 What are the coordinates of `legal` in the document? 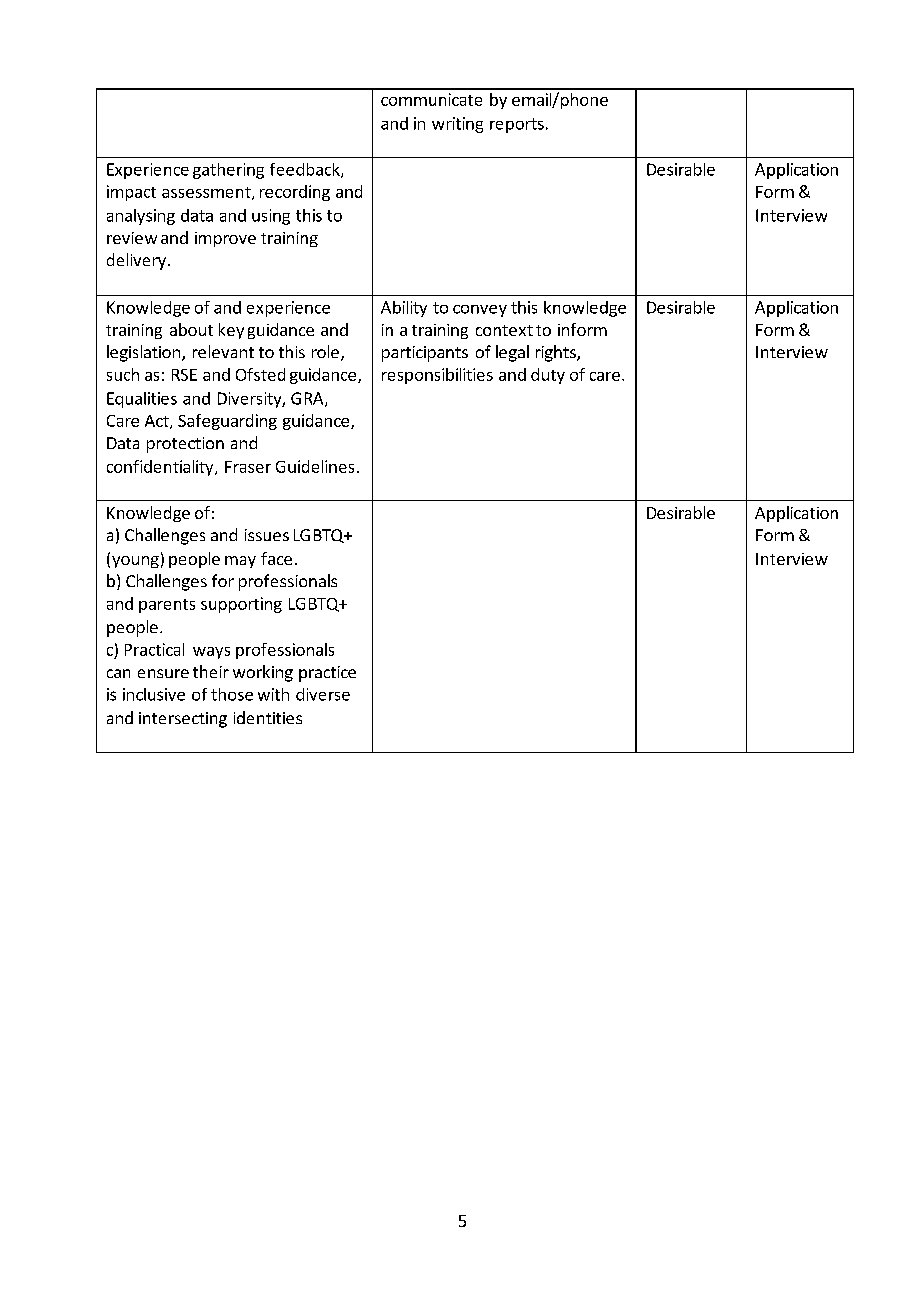 It's located at (512, 353).
